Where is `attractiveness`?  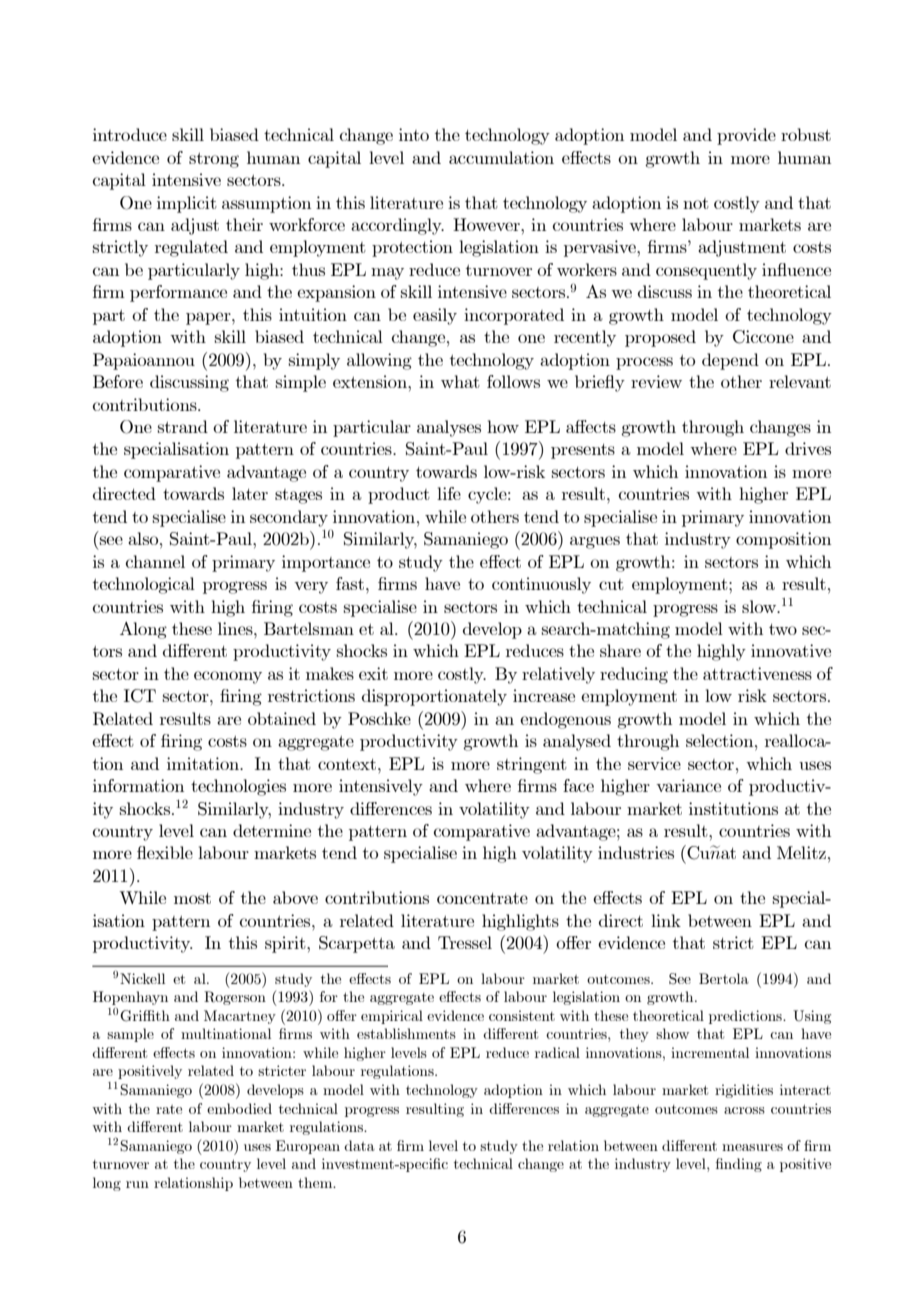
attractiveness is located at coordinates (757, 673).
